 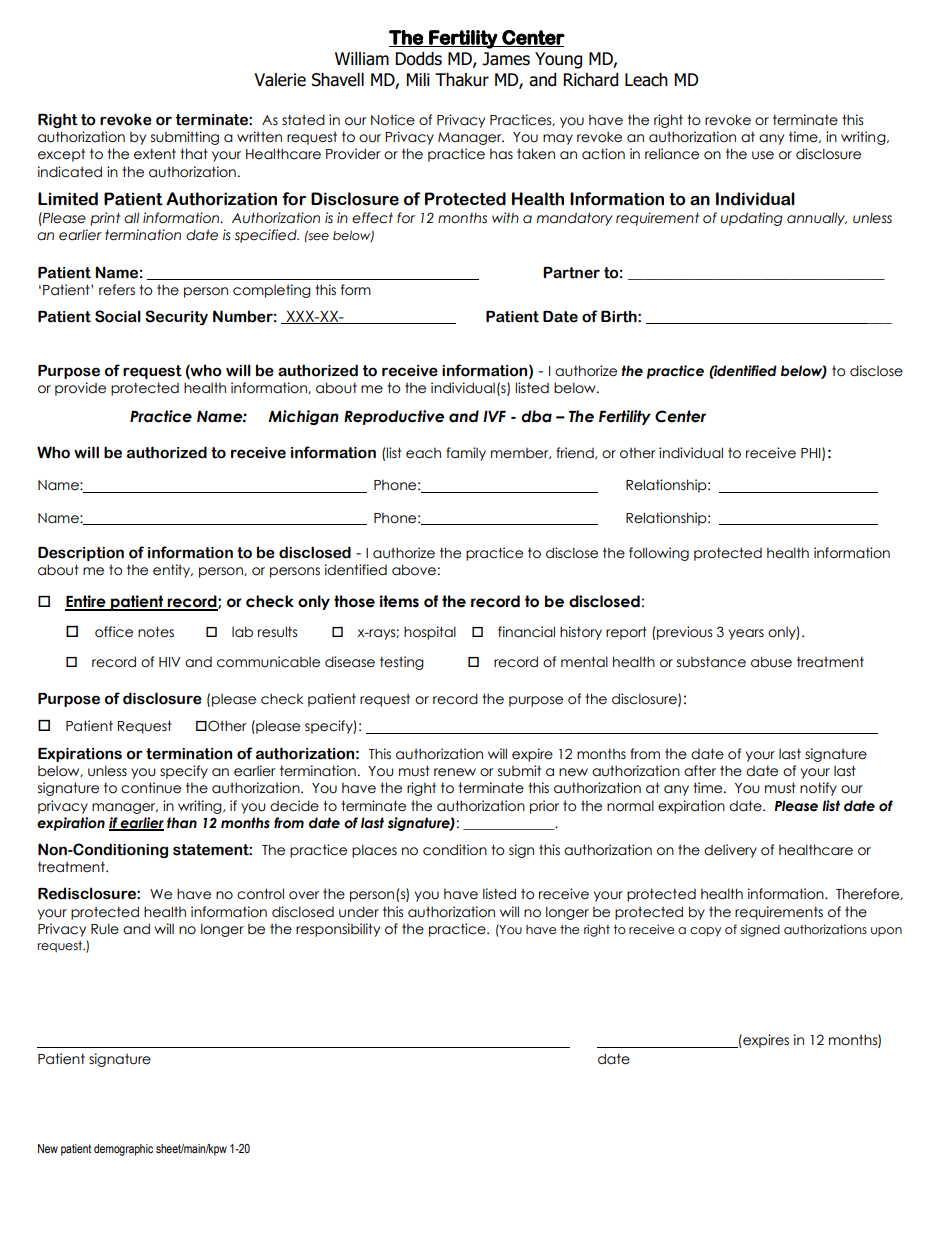 What do you see at coordinates (123, 1150) in the screenshot?
I see `demographic` at bounding box center [123, 1150].
